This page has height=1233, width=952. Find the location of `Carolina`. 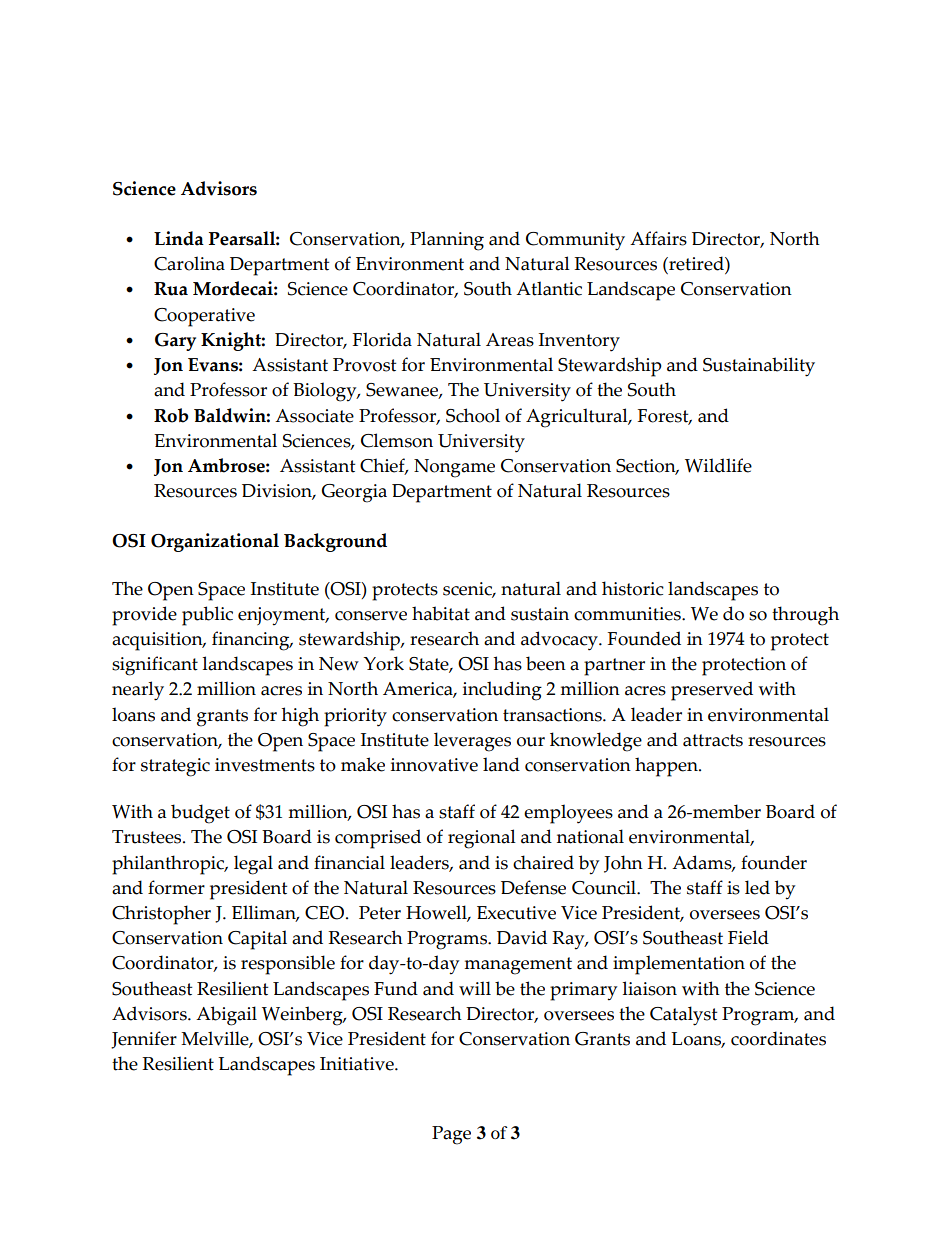

Carolina is located at coordinates (189, 263).
